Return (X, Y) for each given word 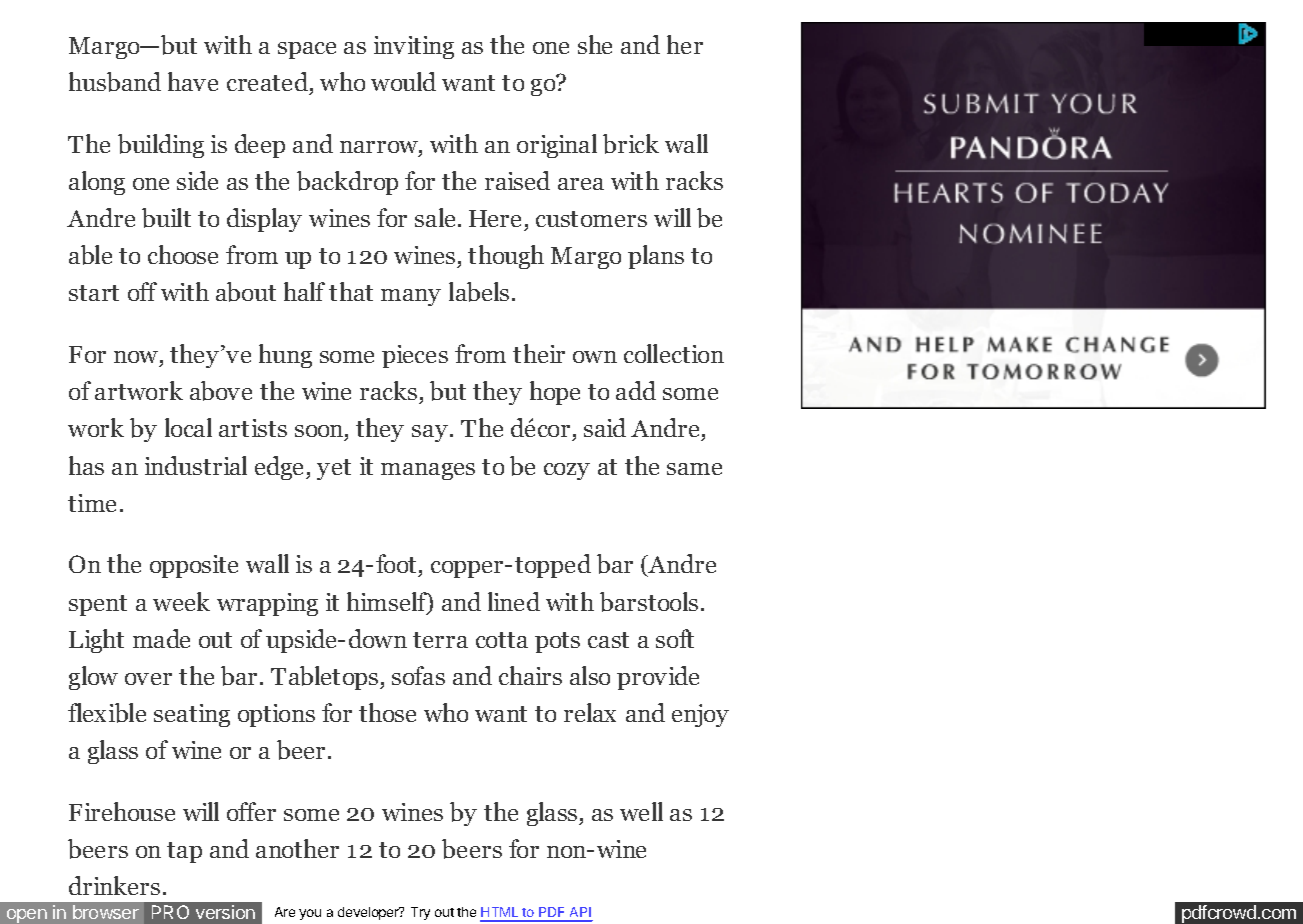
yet (334, 469)
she (595, 44)
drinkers (114, 885)
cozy (567, 471)
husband (115, 82)
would (403, 81)
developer (369, 913)
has (86, 465)
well (641, 811)
